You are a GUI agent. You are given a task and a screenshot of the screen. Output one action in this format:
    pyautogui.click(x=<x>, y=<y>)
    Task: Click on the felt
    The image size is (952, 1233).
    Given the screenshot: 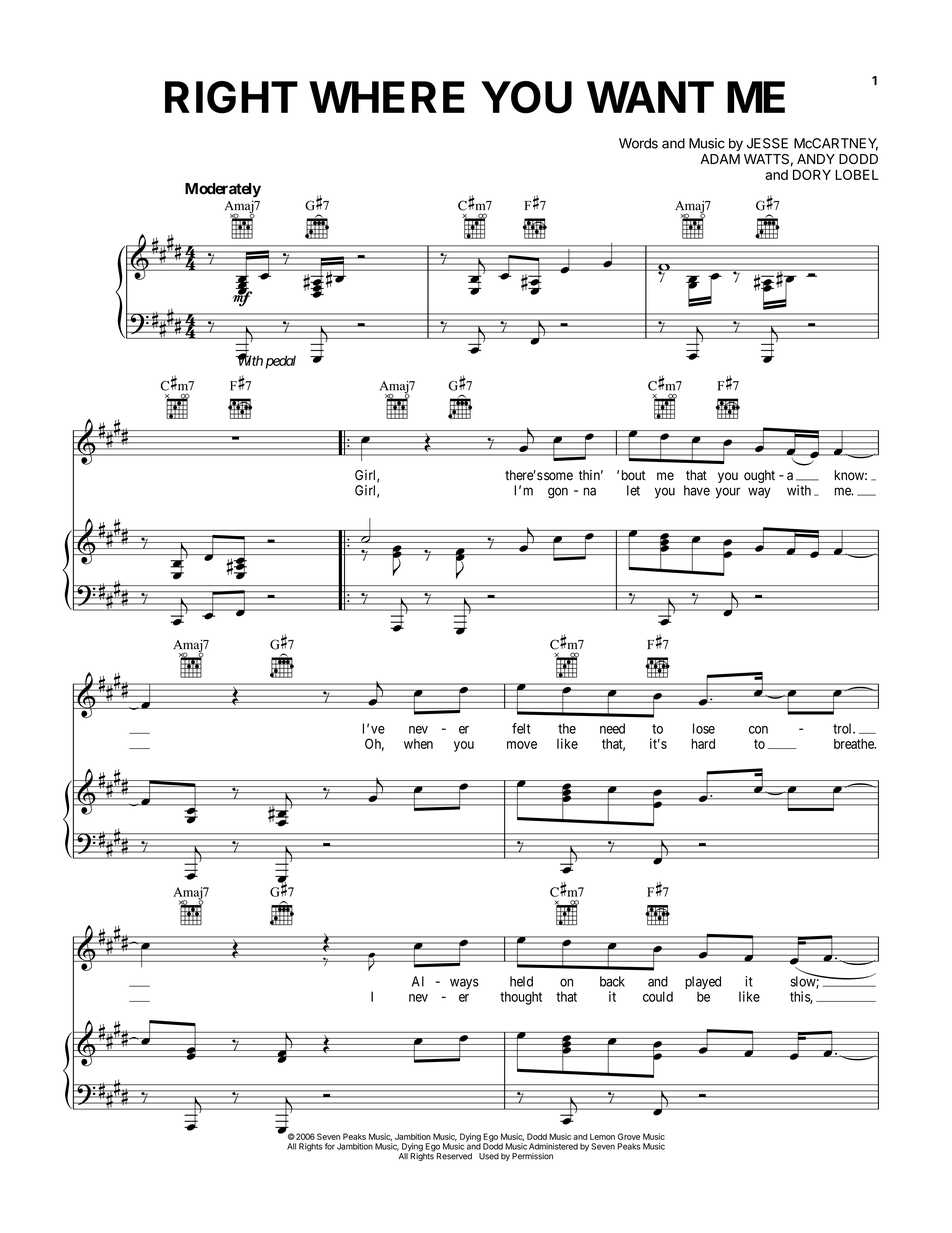 What is the action you would take?
    pyautogui.click(x=521, y=728)
